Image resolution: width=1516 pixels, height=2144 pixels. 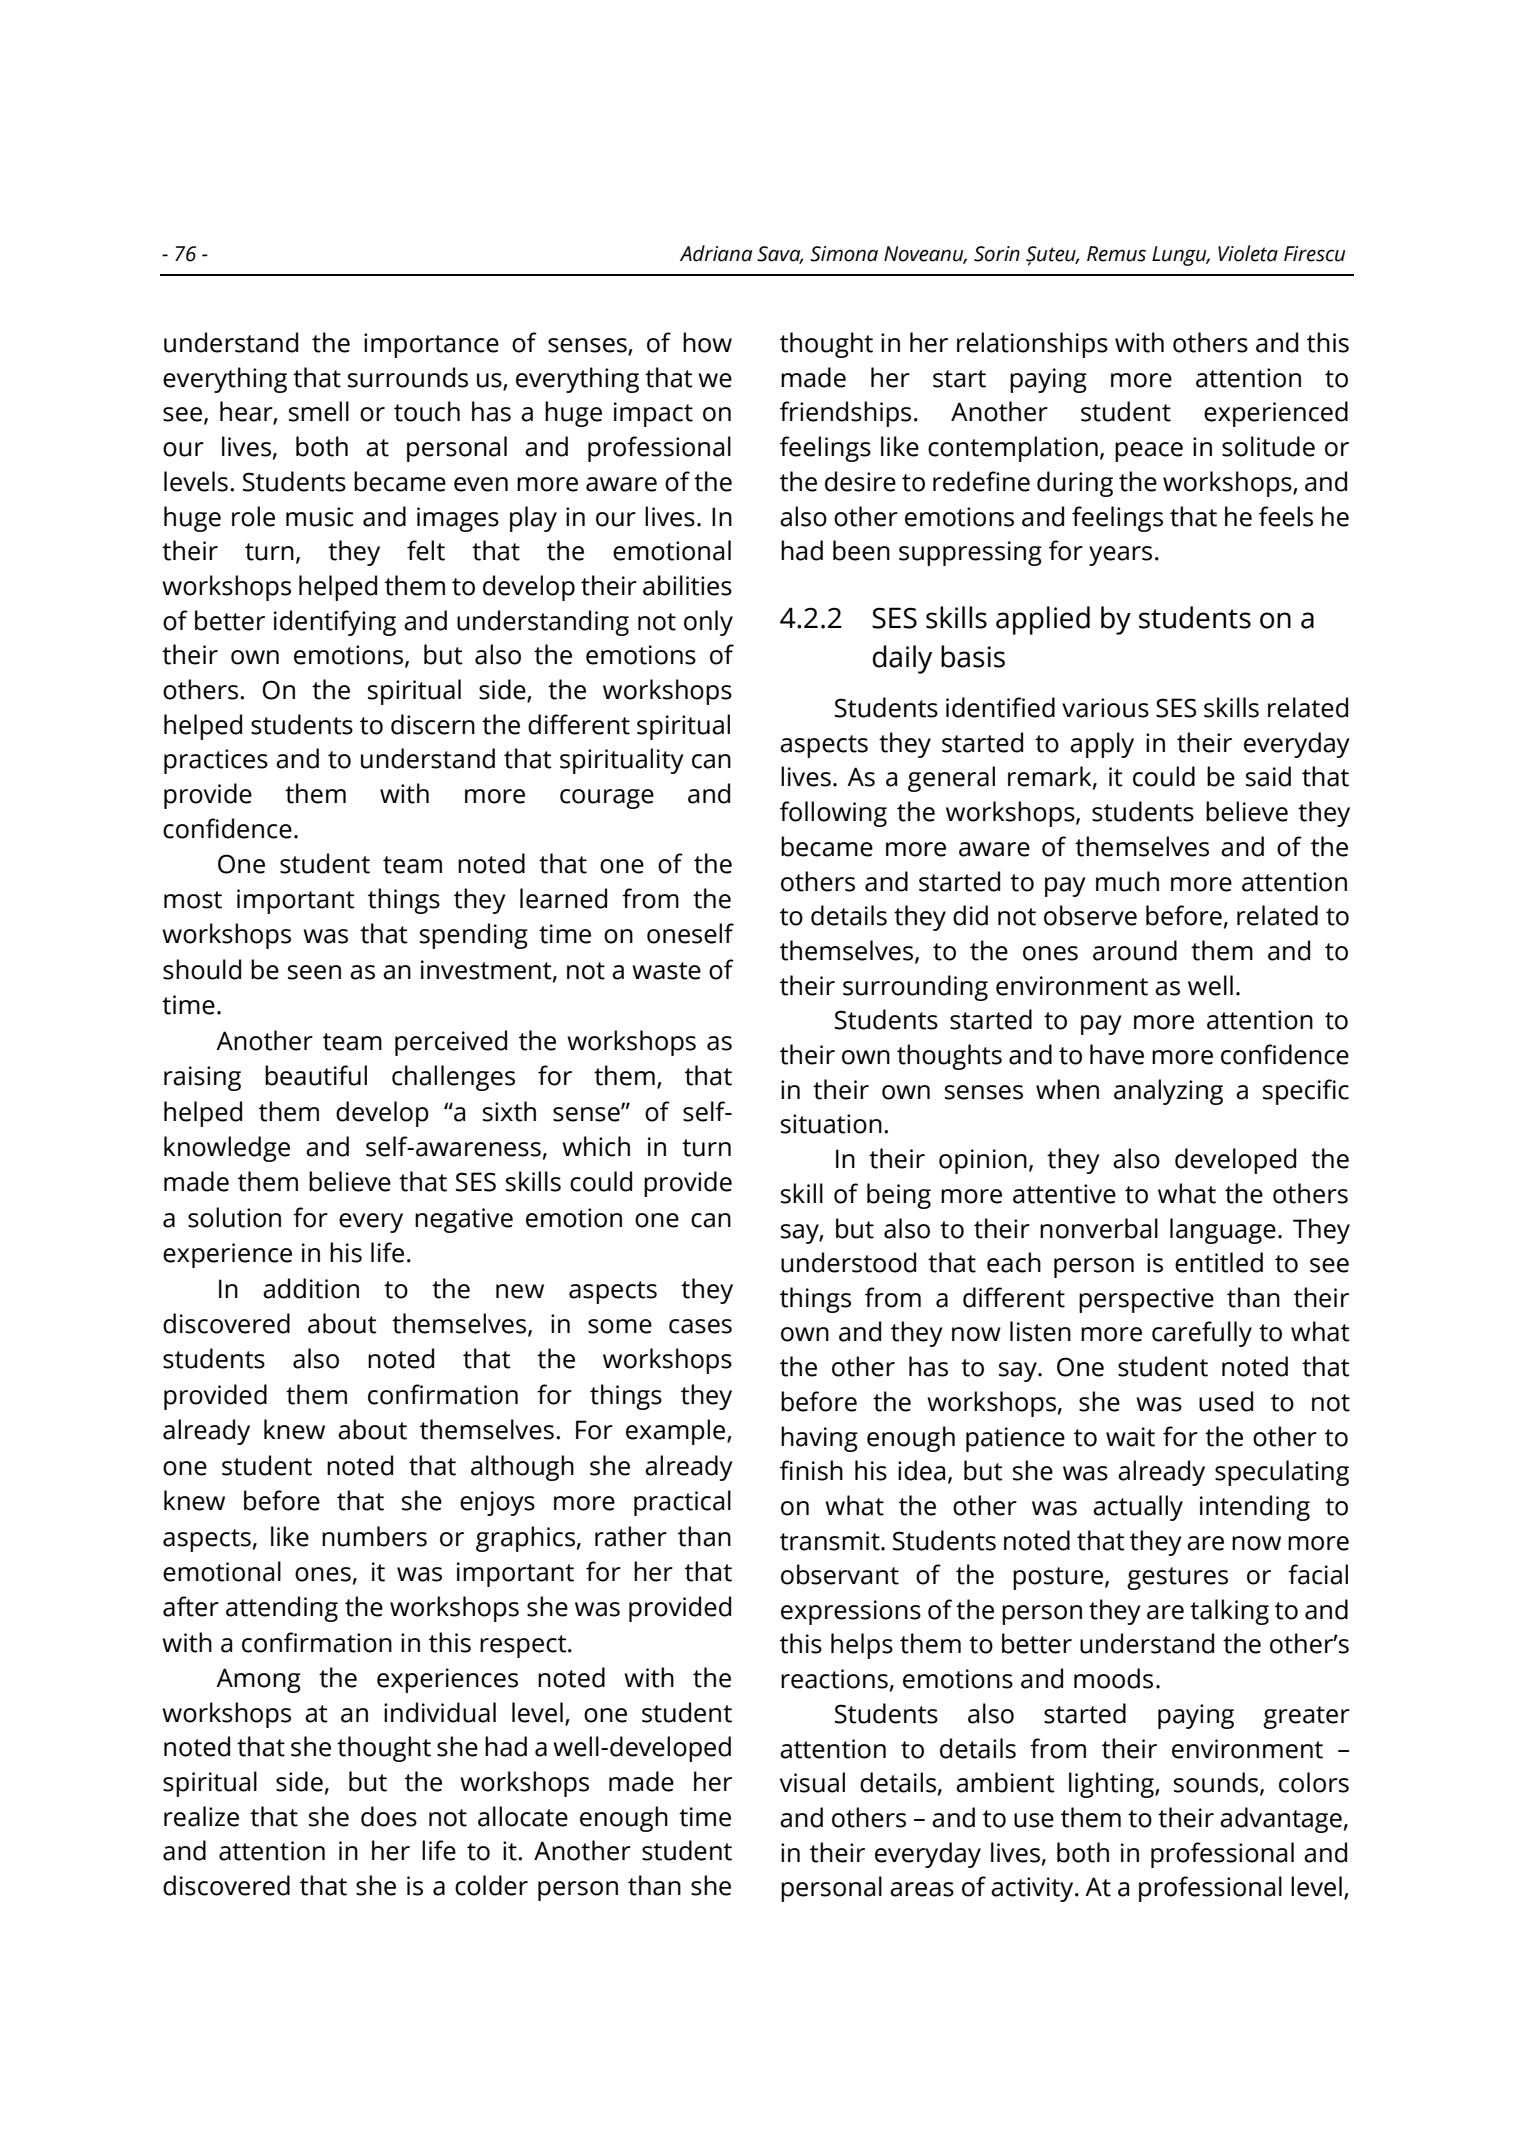 I want to click on importance, so click(x=431, y=345).
